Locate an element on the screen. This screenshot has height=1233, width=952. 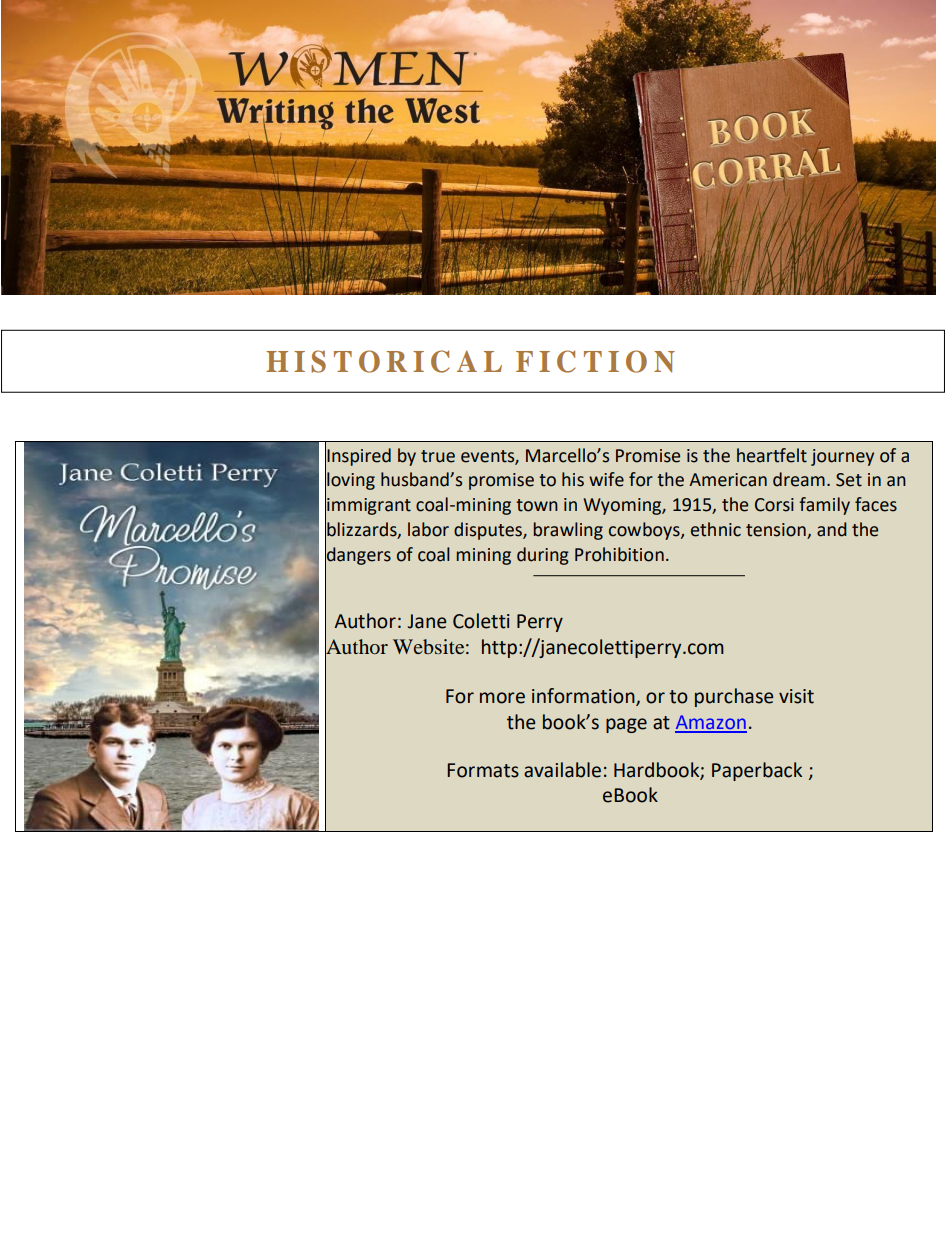
during is located at coordinates (543, 556).
